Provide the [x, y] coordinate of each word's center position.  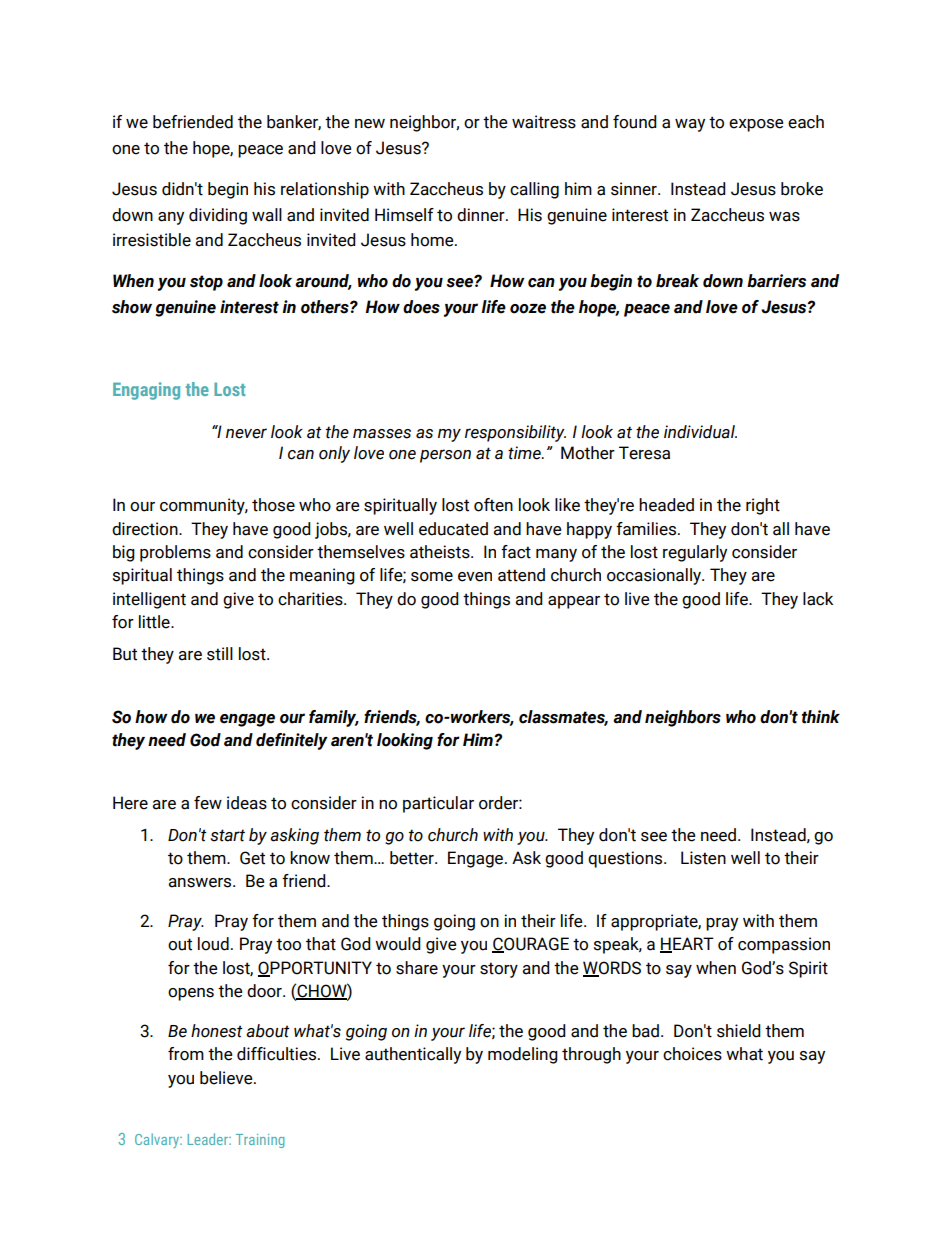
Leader [209, 1139]
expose [756, 125]
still [220, 654]
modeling [523, 1055]
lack [818, 599]
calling [534, 190]
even [475, 577]
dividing [218, 216]
